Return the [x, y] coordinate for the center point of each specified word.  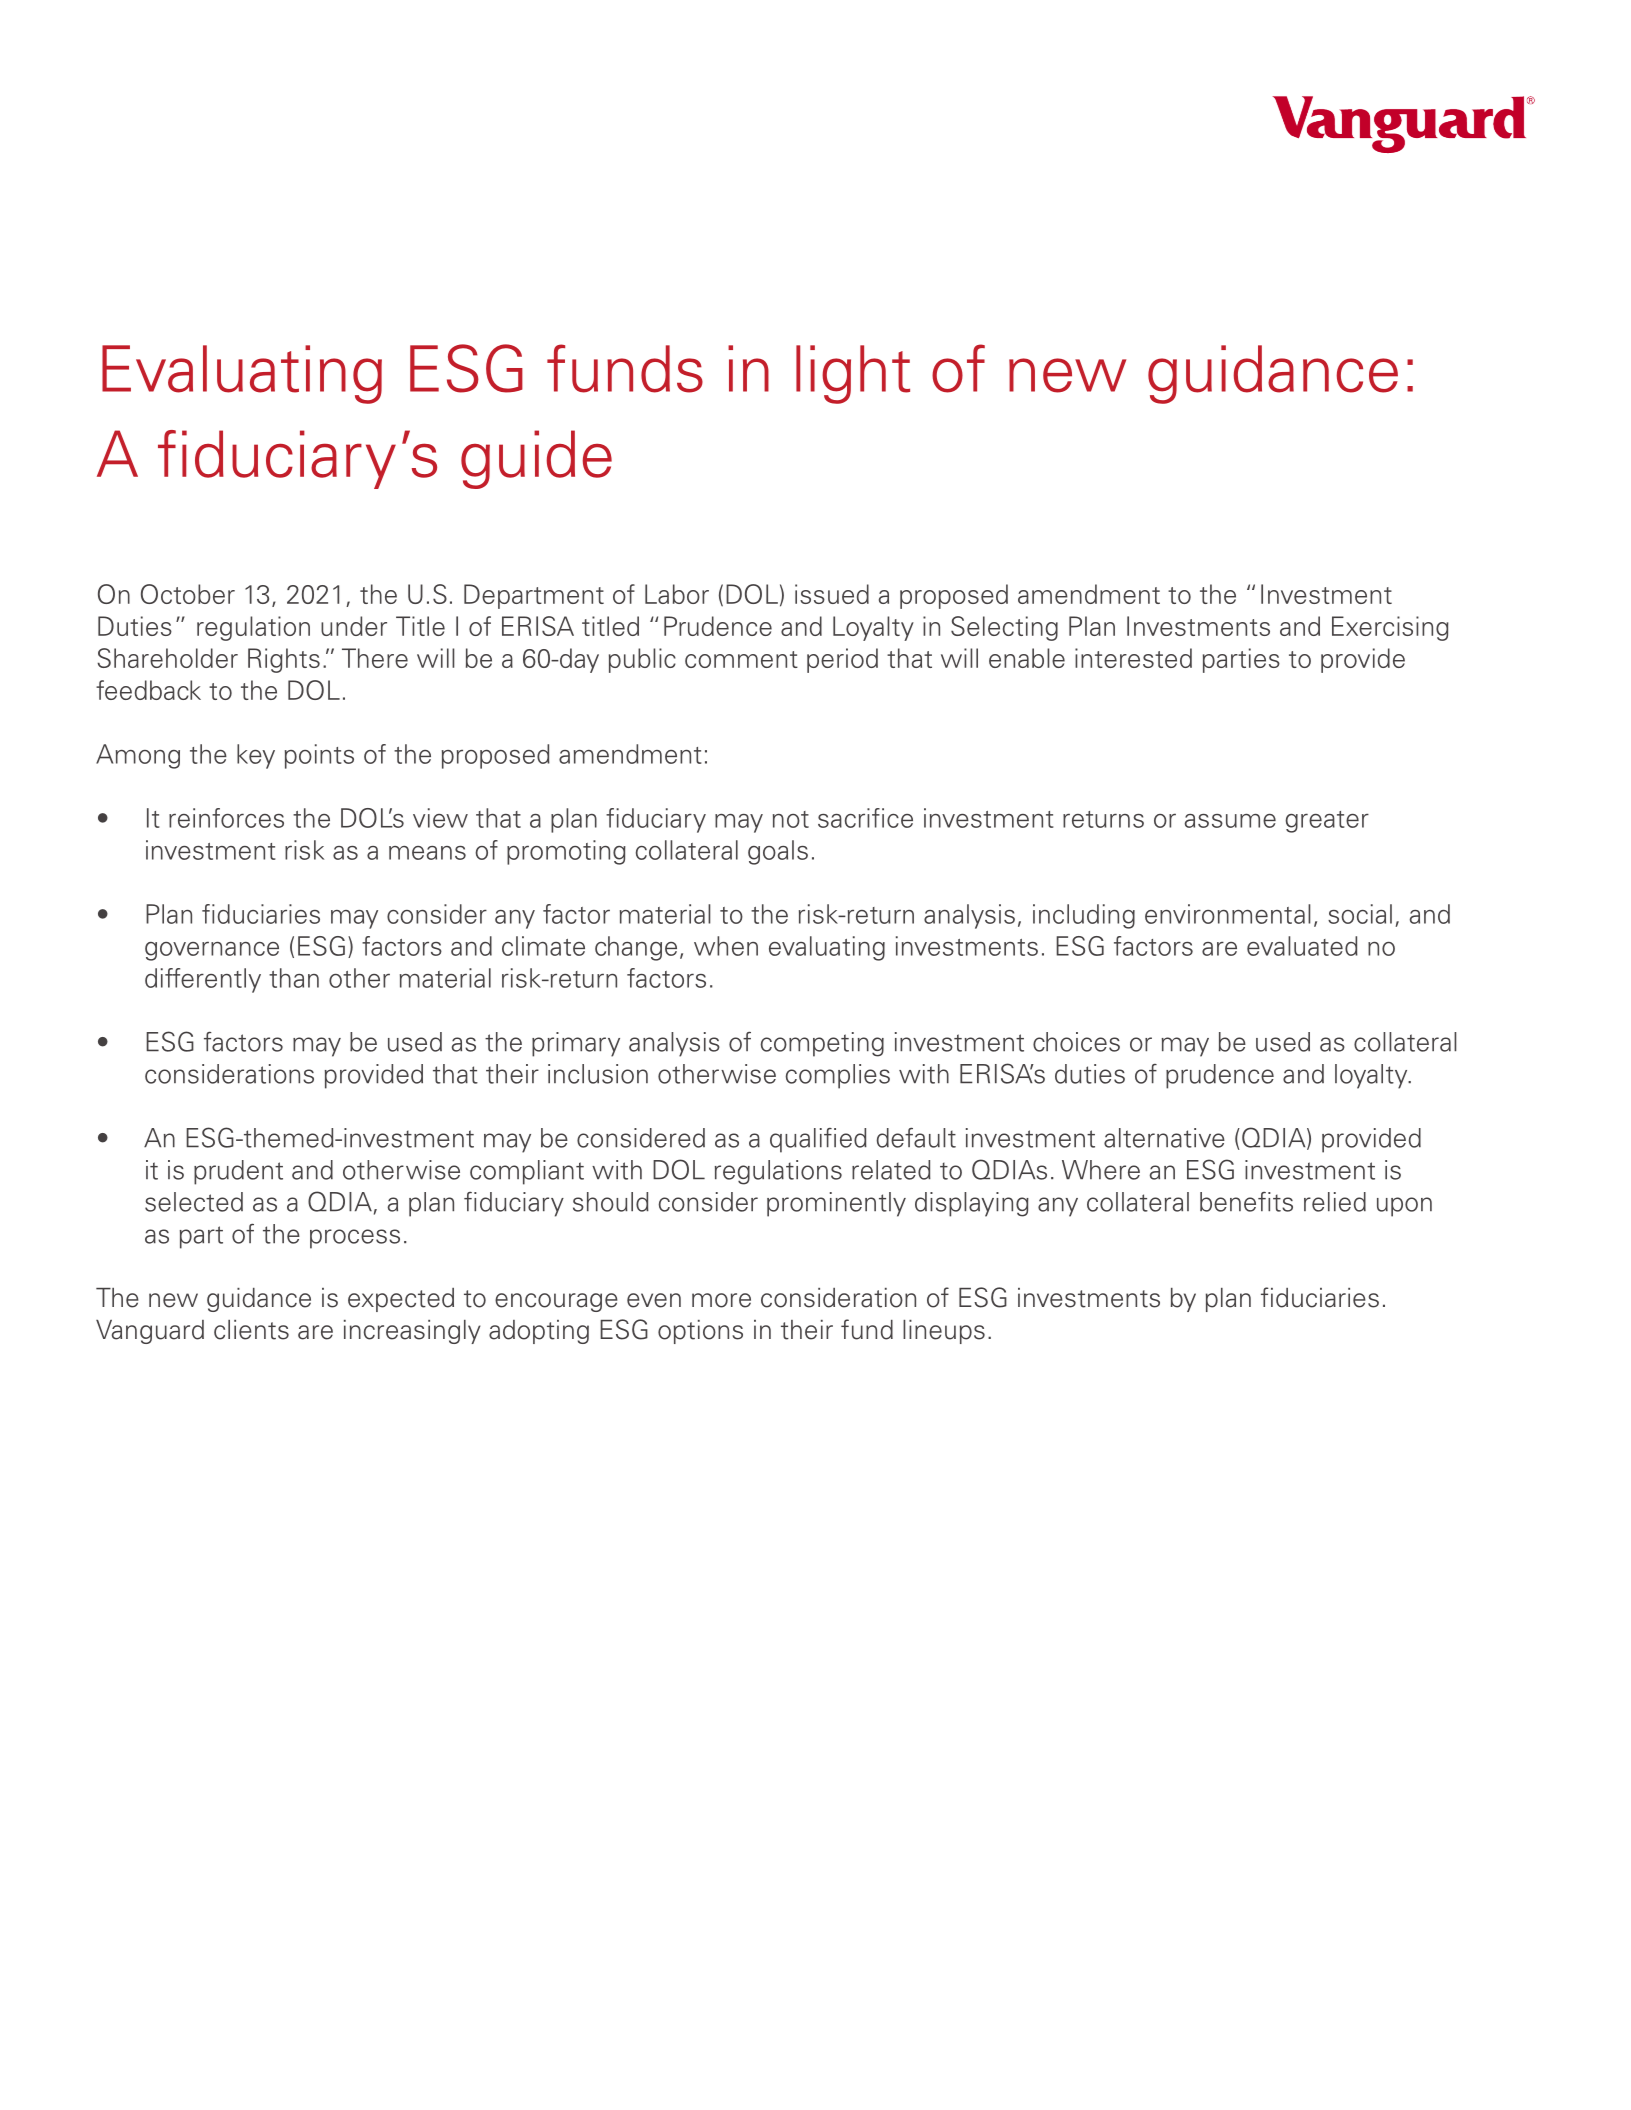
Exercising [1390, 628]
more [721, 1300]
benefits [1246, 1202]
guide [536, 459]
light [853, 374]
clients [251, 1330]
